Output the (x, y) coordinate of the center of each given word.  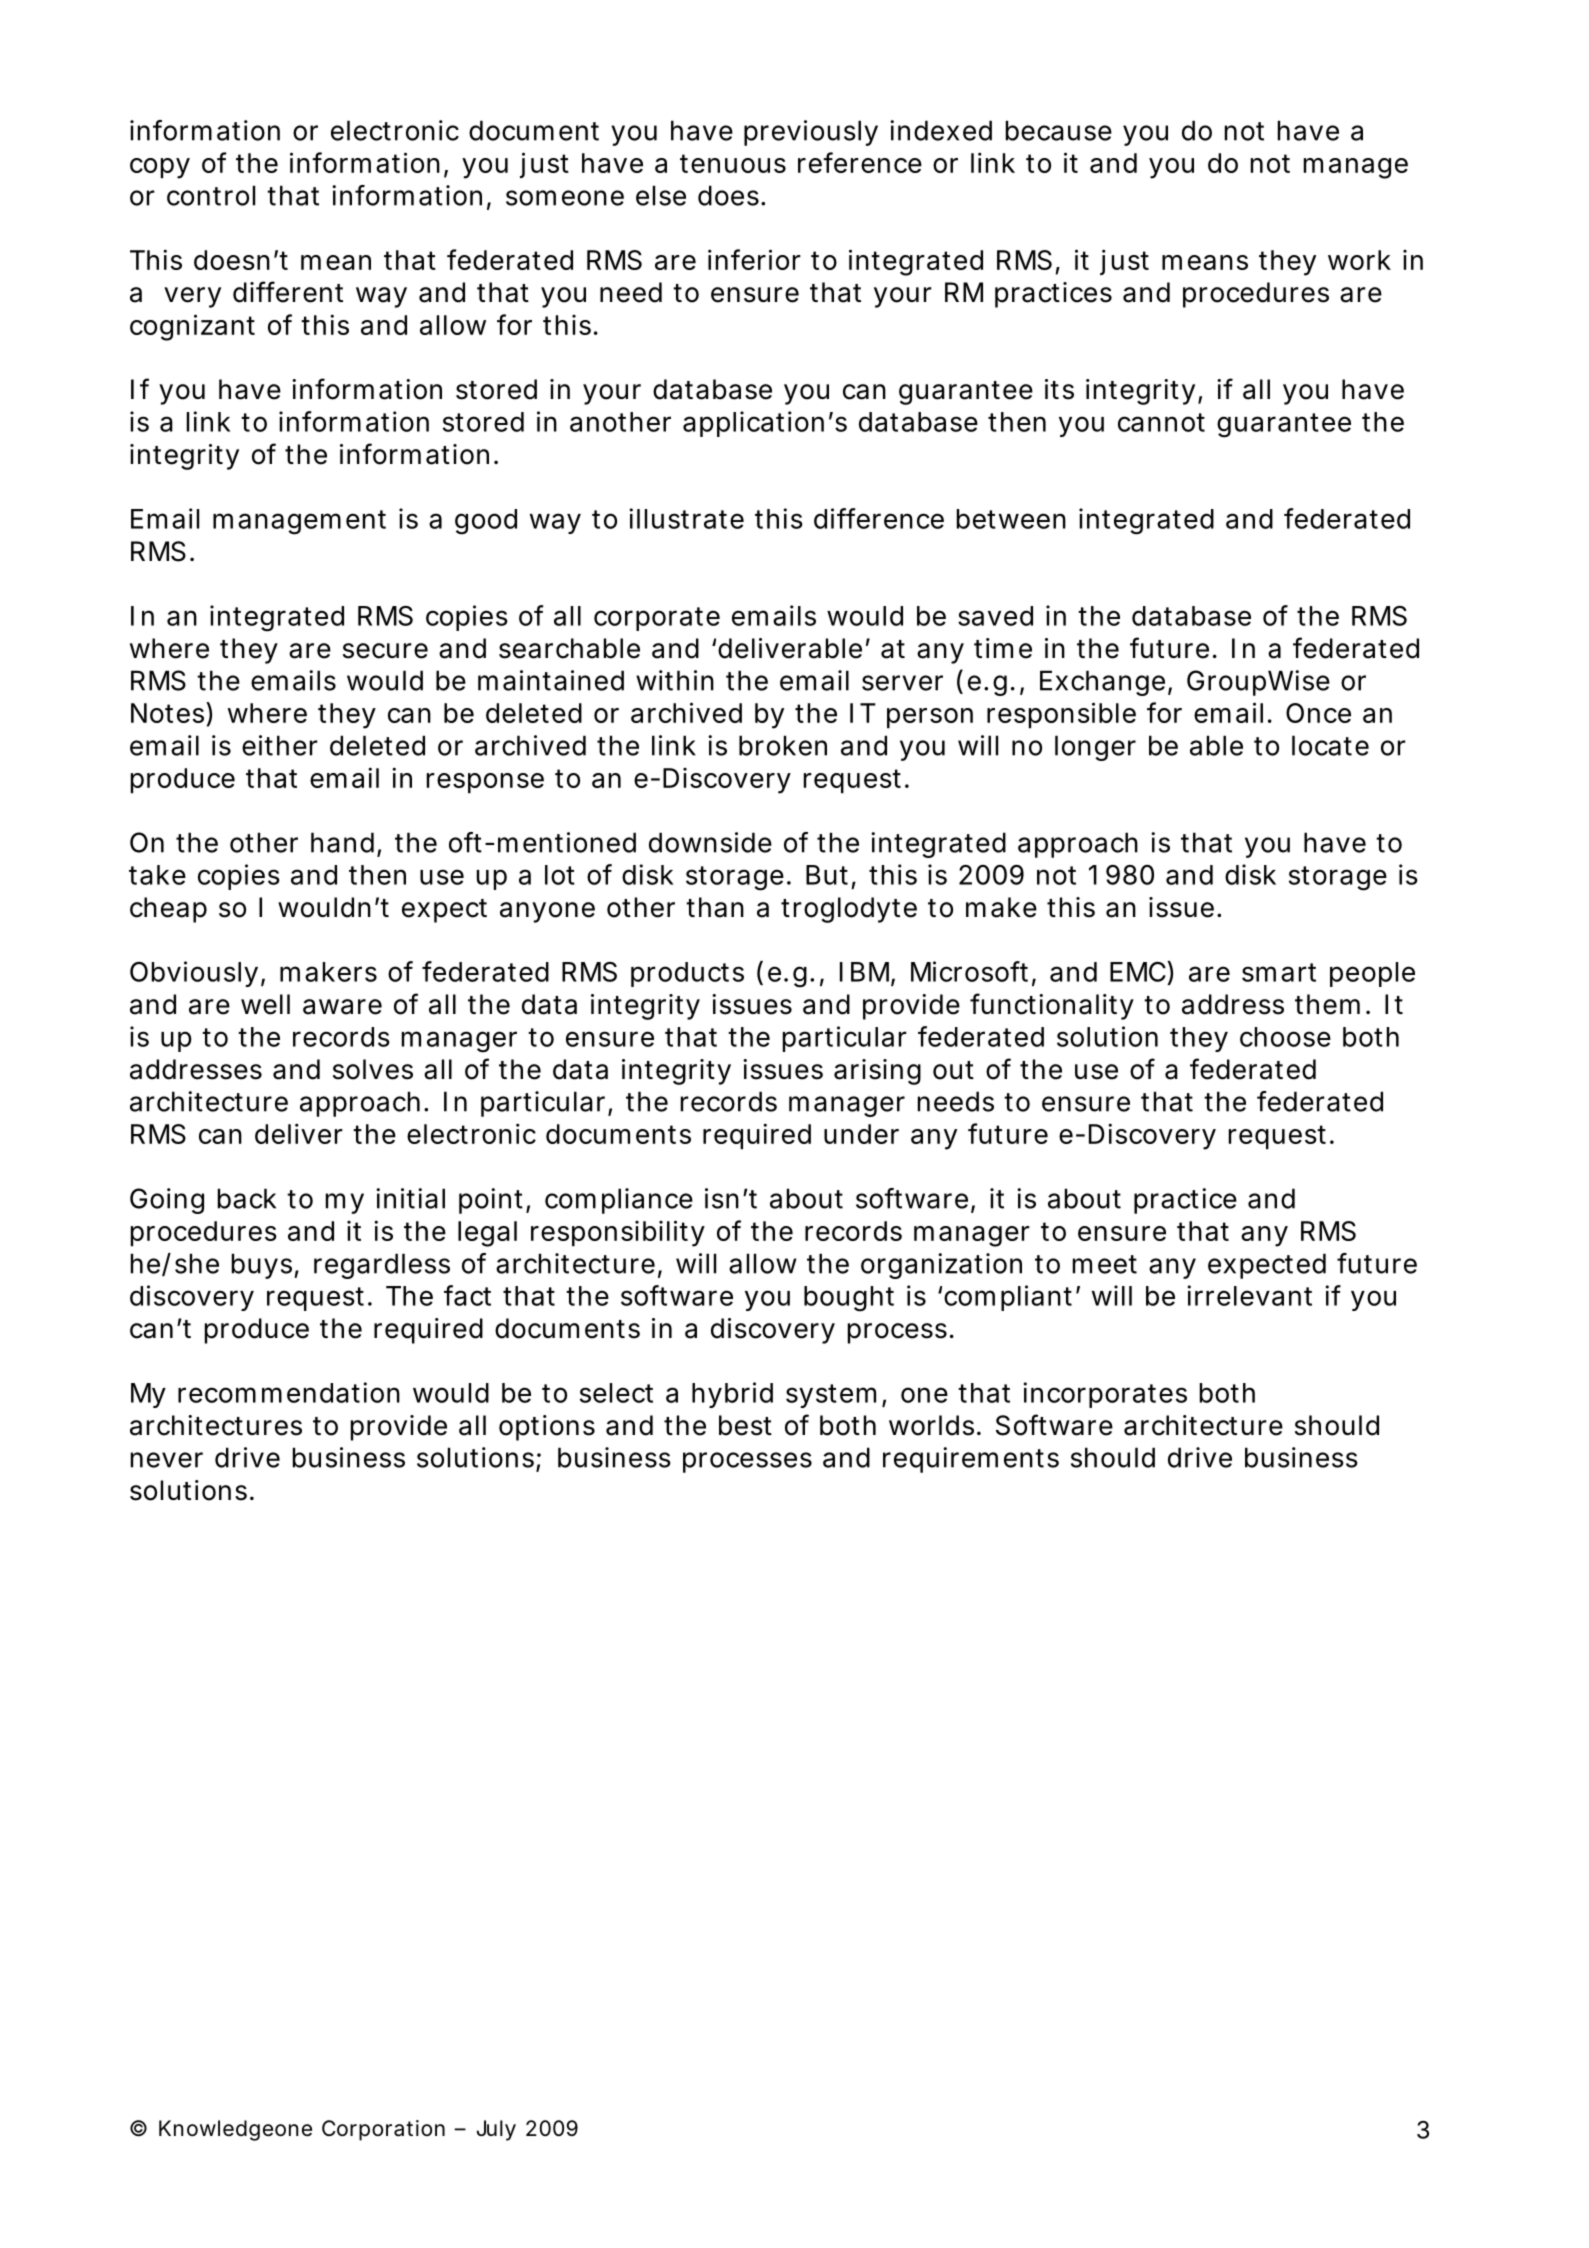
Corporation (383, 2130)
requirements (971, 1460)
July (496, 2130)
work (1359, 260)
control (211, 195)
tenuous (733, 163)
